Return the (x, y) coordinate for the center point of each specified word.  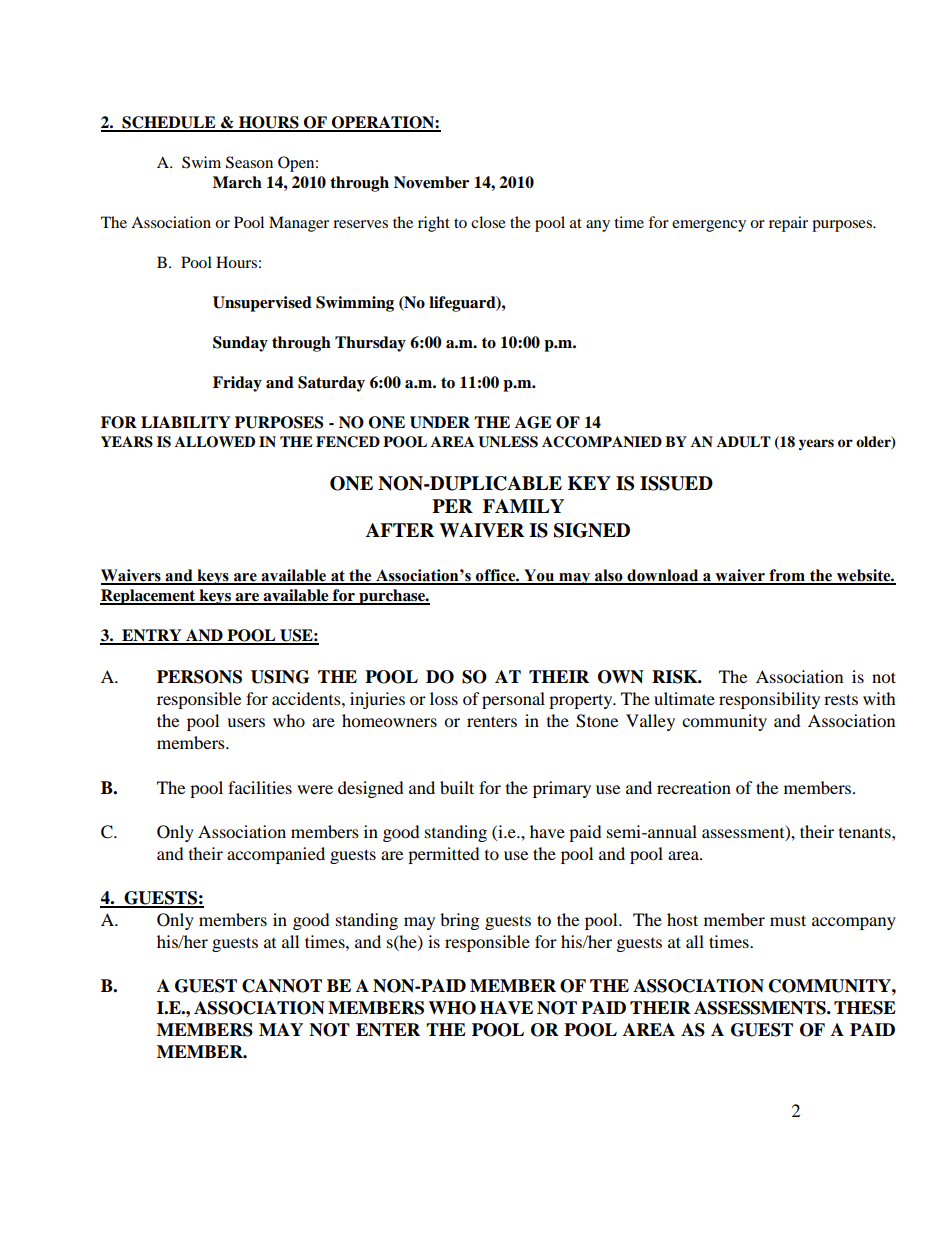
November (431, 182)
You (539, 576)
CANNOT (282, 986)
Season (249, 162)
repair (788, 224)
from (787, 576)
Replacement (149, 597)
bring (459, 921)
